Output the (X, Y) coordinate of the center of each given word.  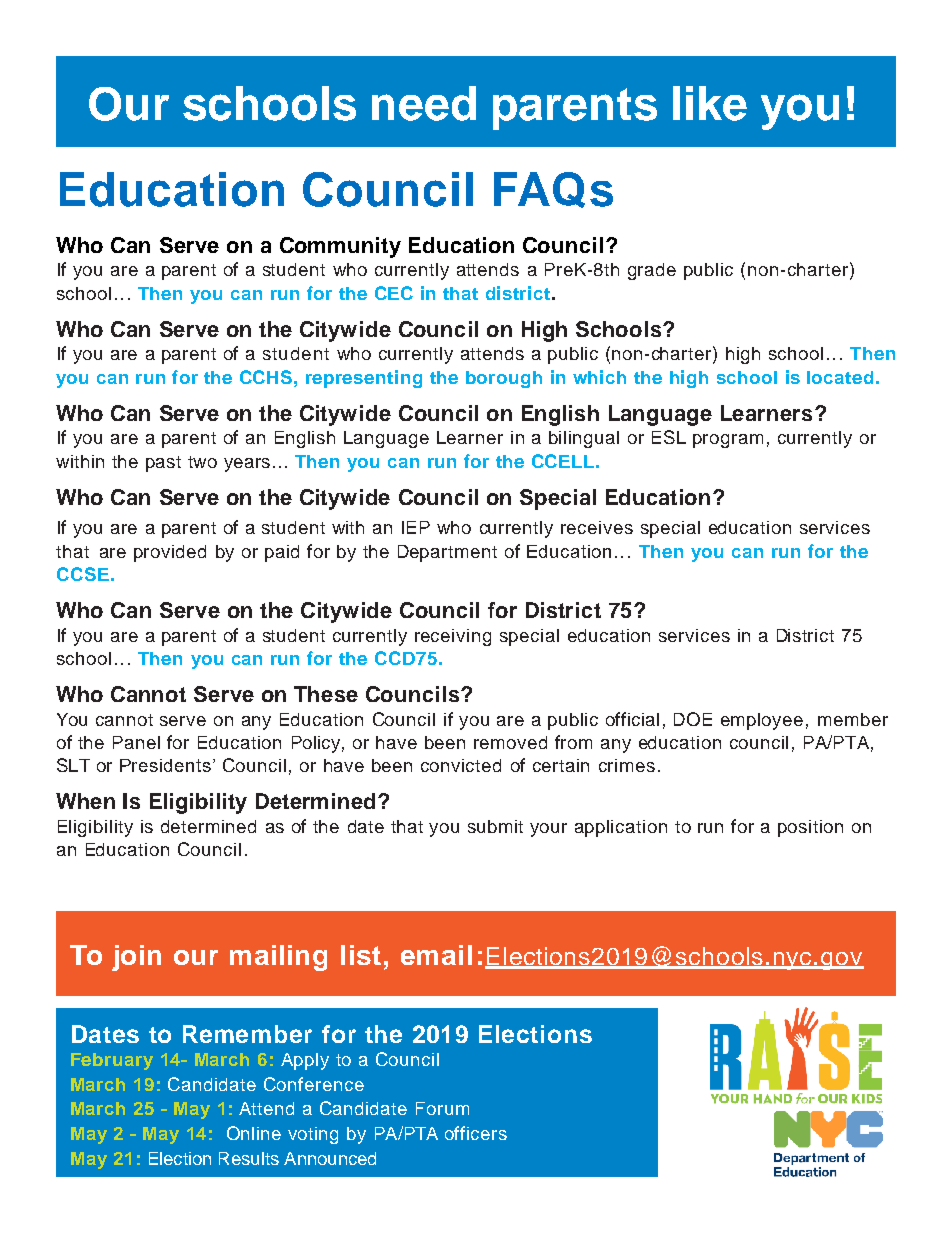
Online (254, 1133)
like (710, 103)
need (424, 103)
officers (476, 1133)
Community (340, 247)
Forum (442, 1108)
